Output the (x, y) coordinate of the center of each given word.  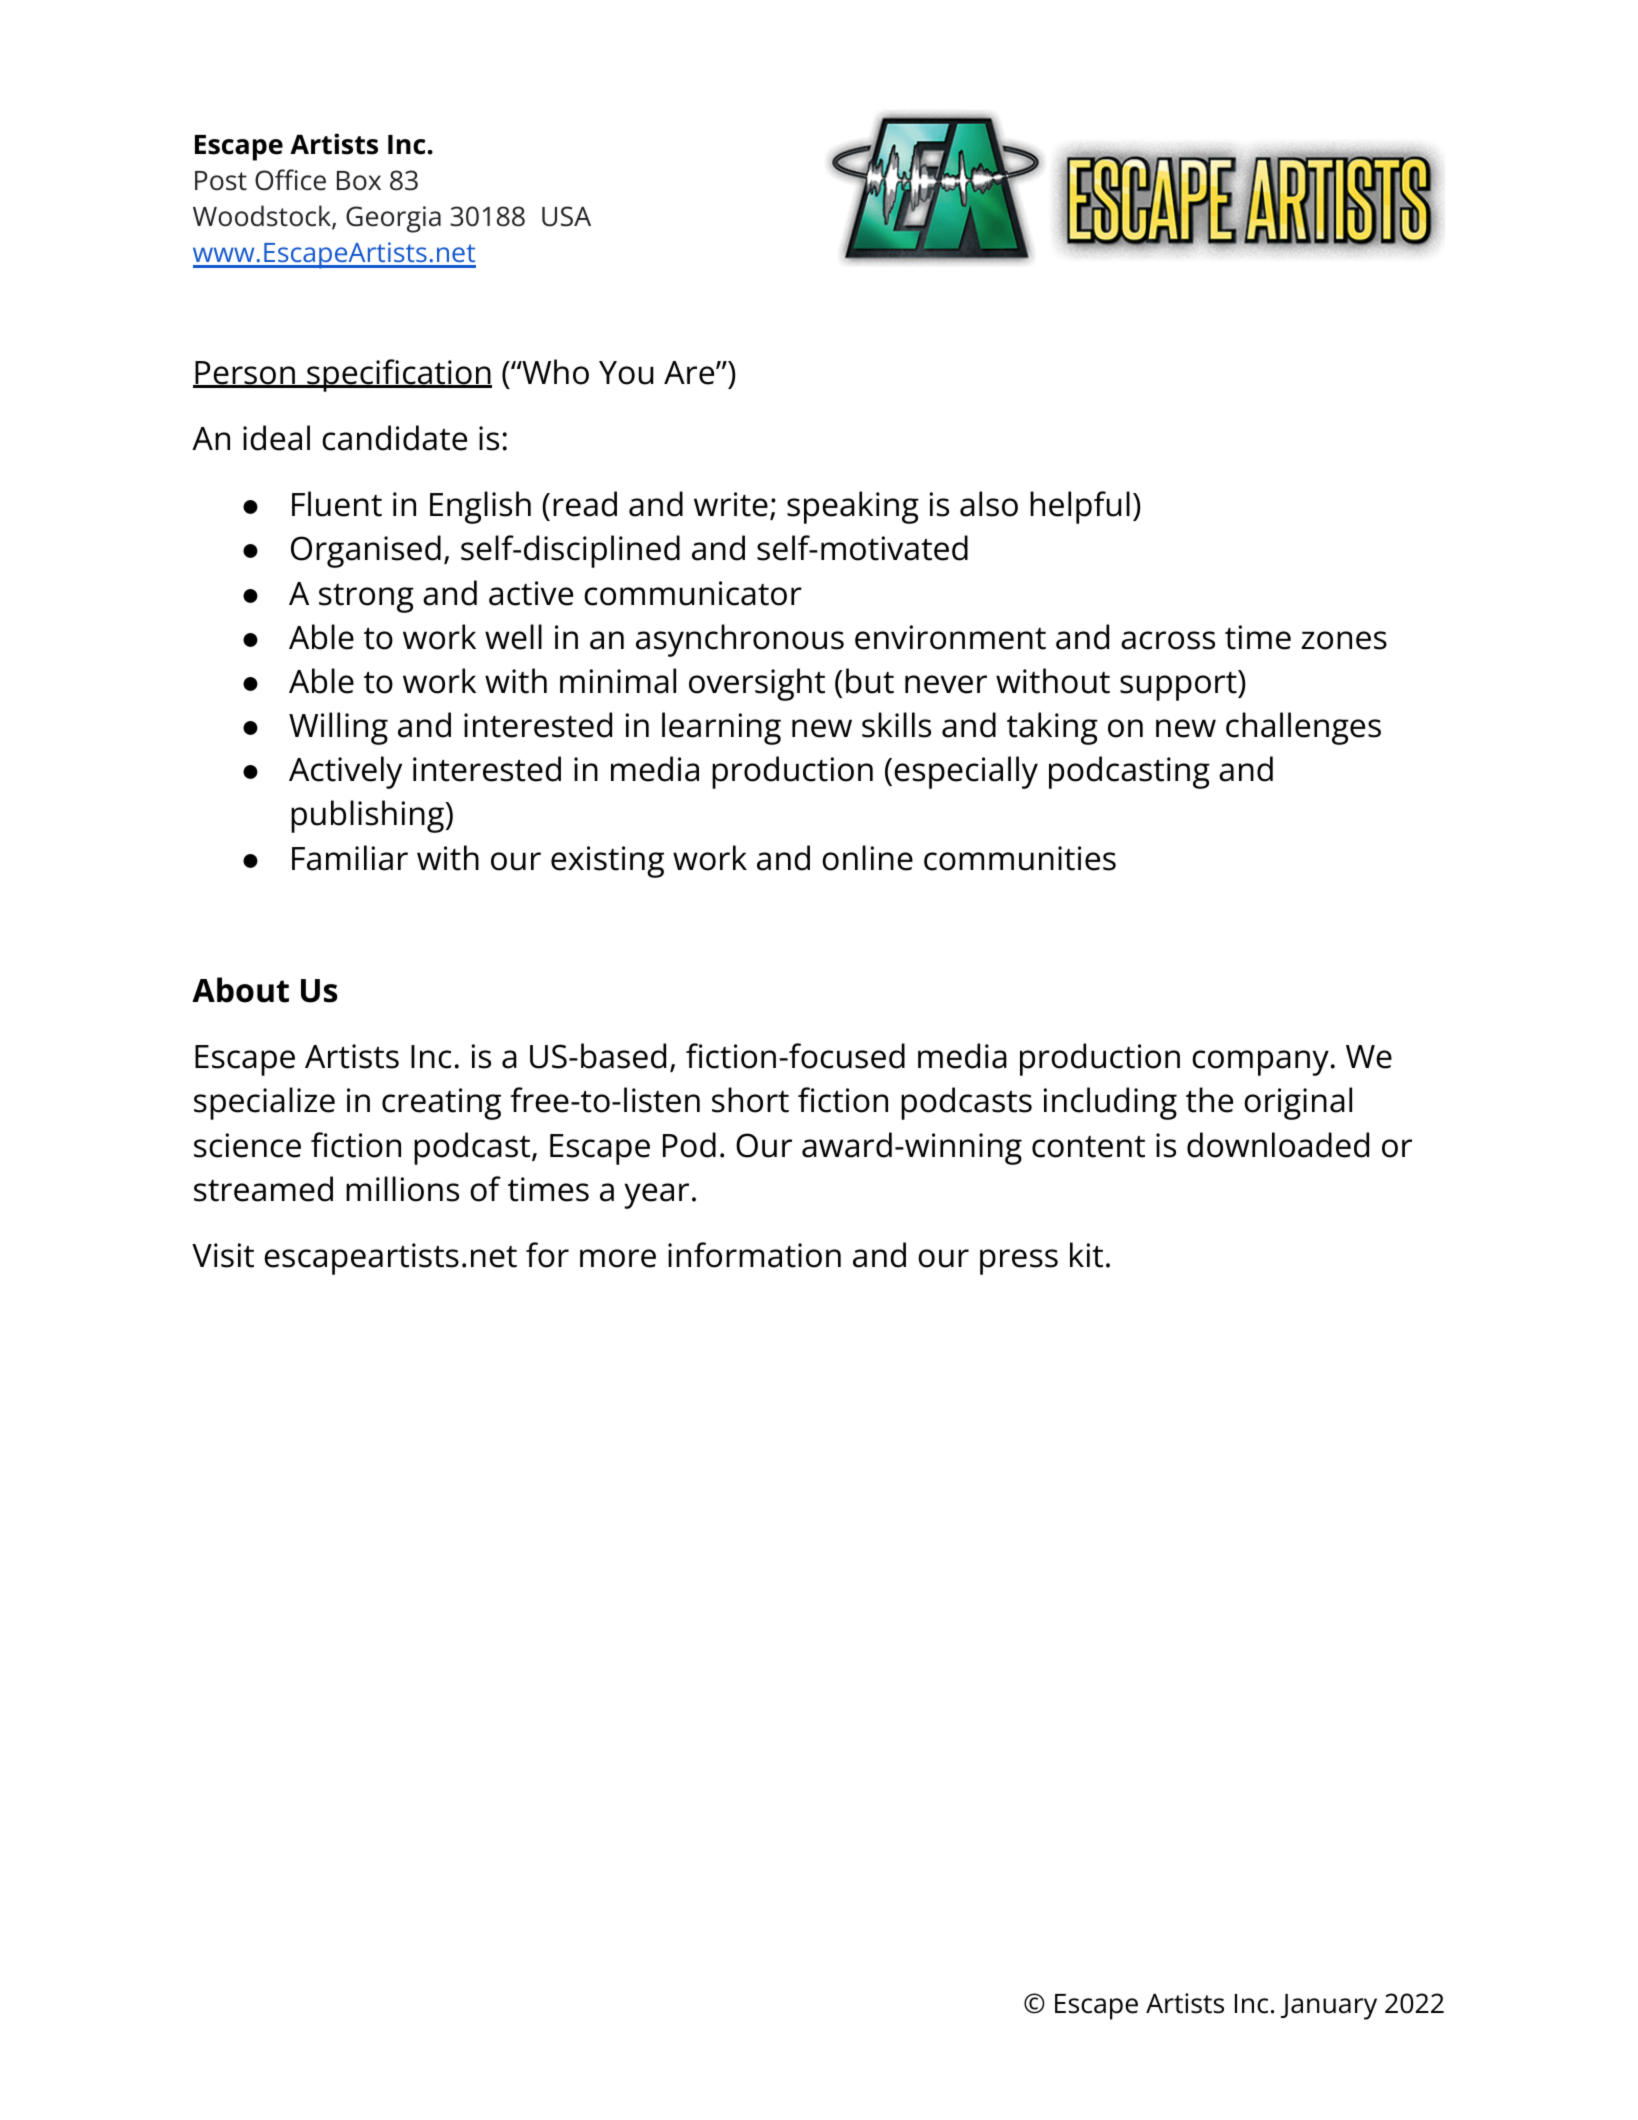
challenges (1303, 728)
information (754, 1255)
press (1019, 1262)
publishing (368, 816)
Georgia (393, 219)
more (618, 1258)
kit (1086, 1255)
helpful (1080, 507)
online (867, 858)
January (1329, 2007)
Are (689, 373)
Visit (223, 1255)
